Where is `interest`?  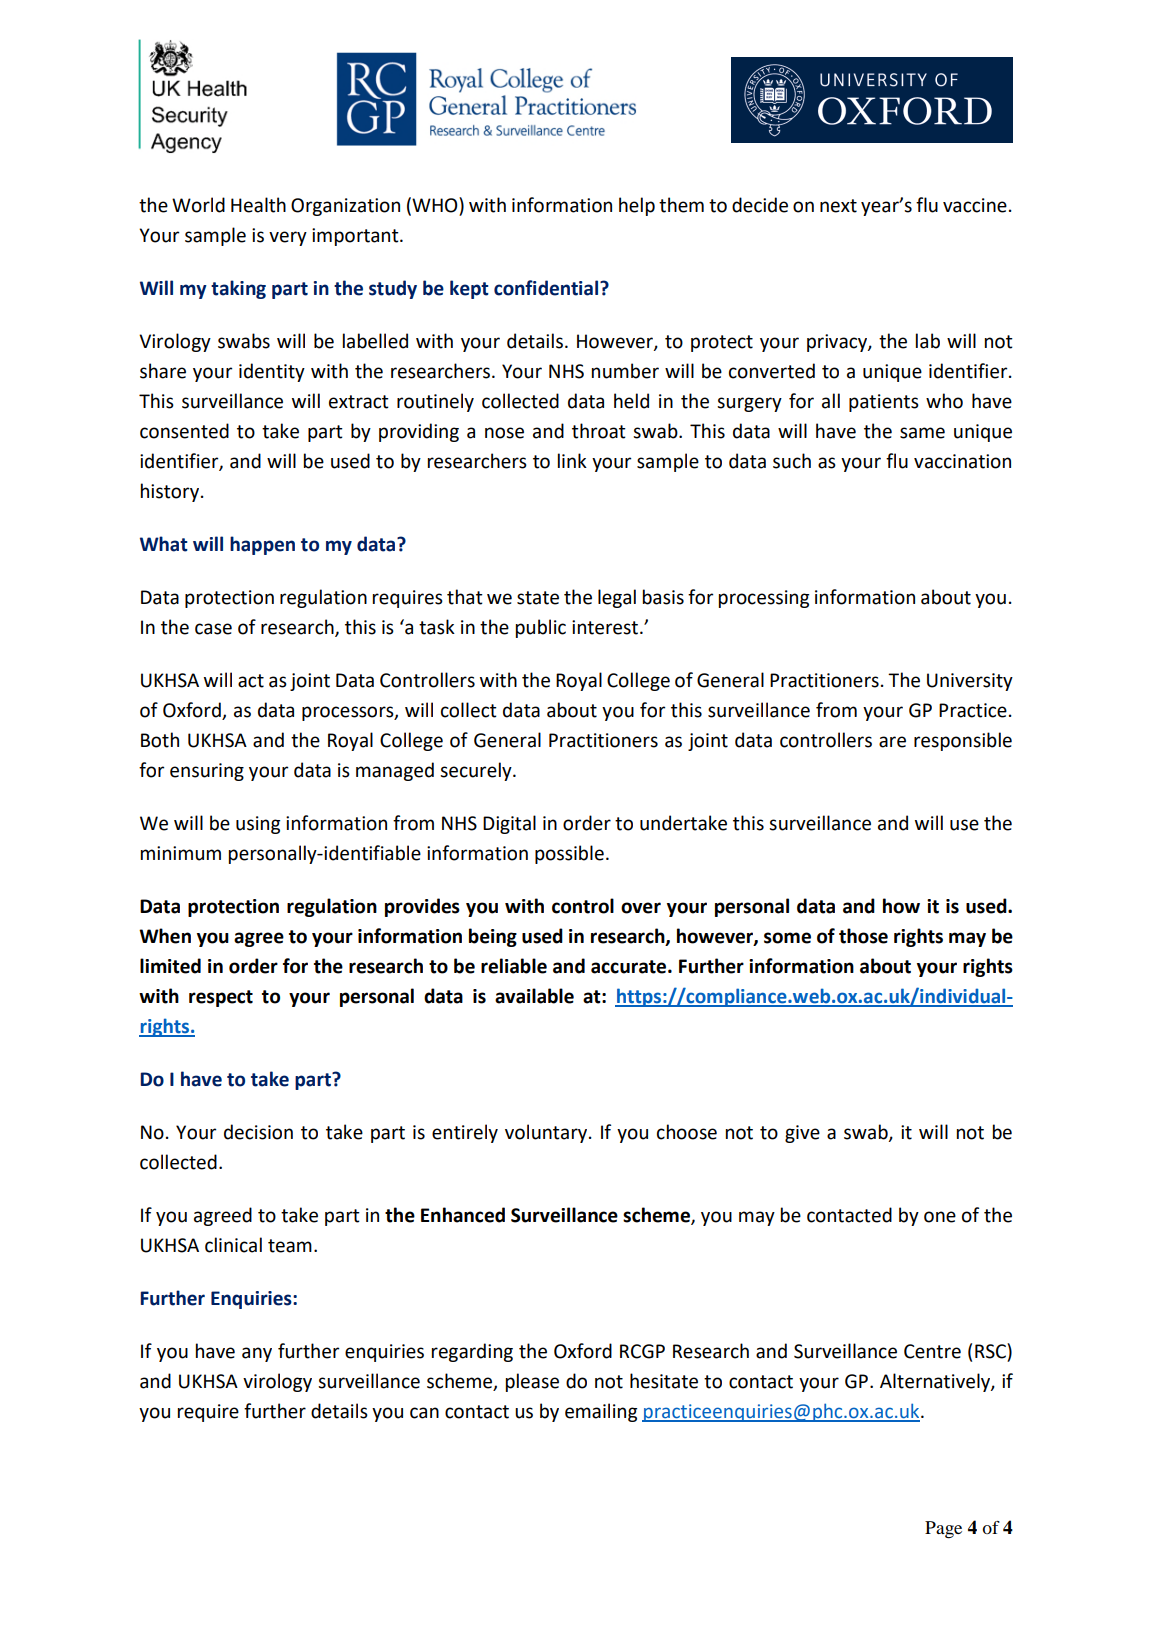 interest is located at coordinates (605, 627).
